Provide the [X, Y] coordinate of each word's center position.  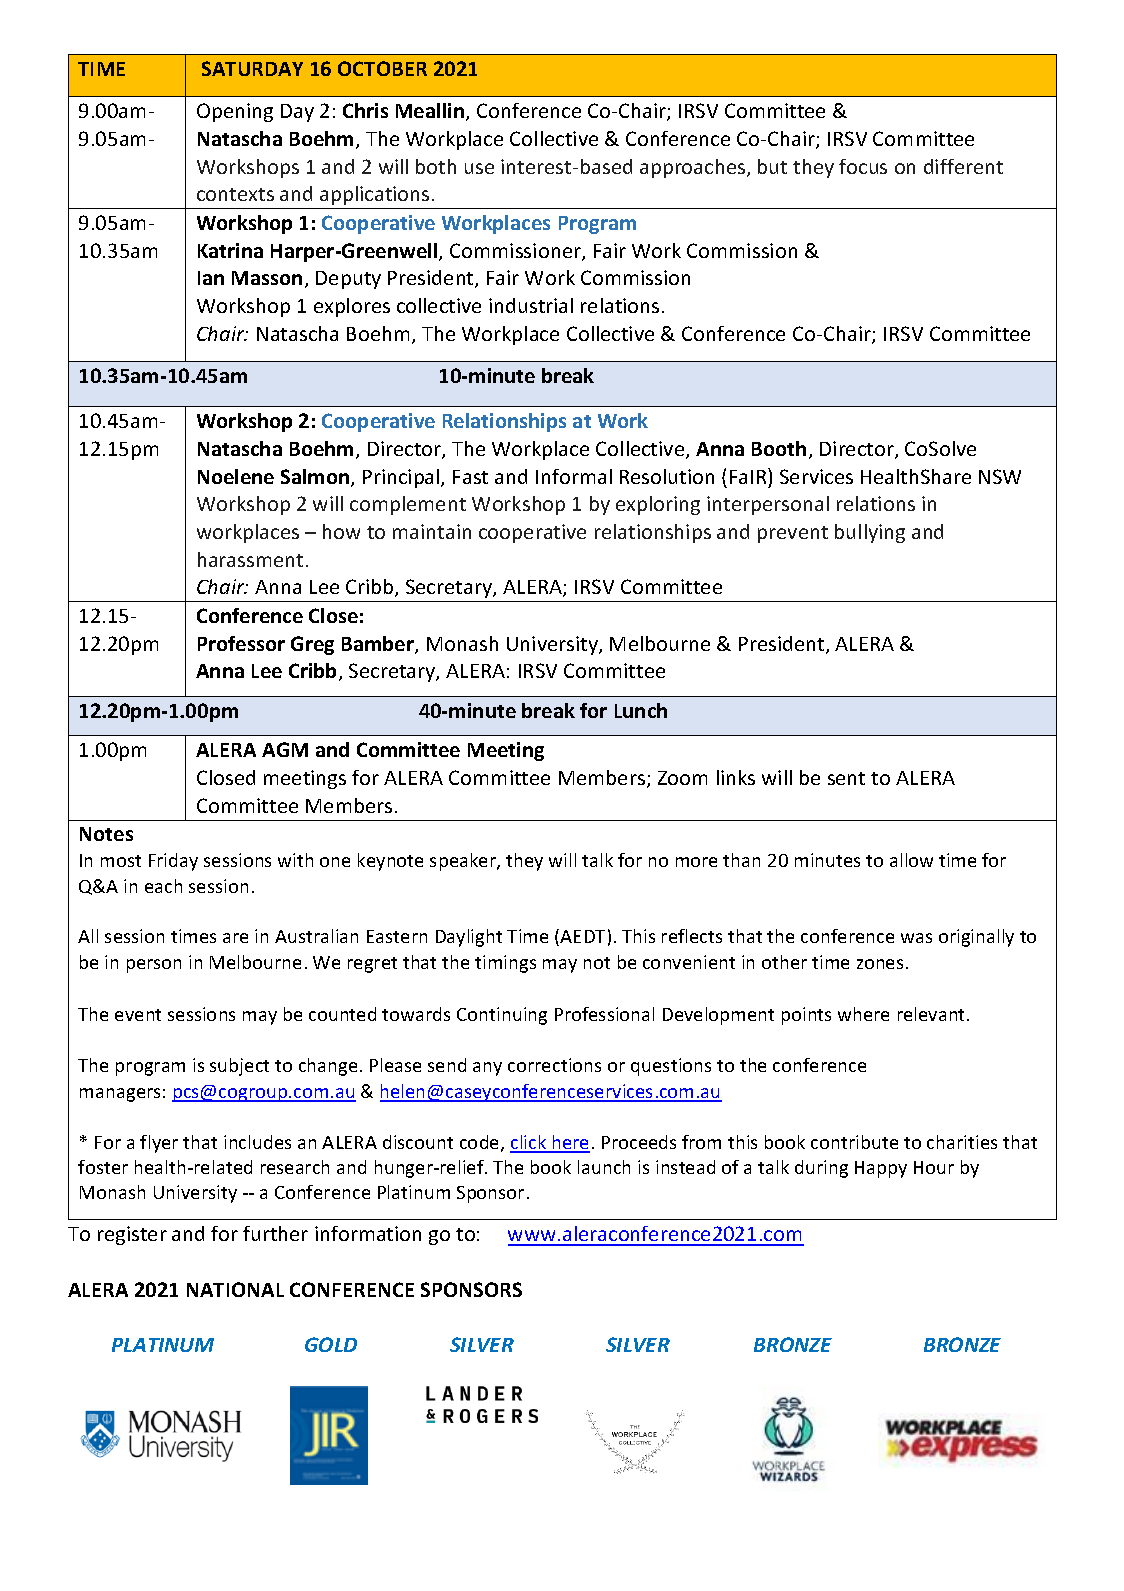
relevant [933, 1014]
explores [352, 307]
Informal [574, 476]
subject [239, 1067]
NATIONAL [235, 1289]
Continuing [502, 1016]
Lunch [641, 710]
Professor [241, 643]
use [479, 168]
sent [846, 778]
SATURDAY [252, 68]
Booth [779, 448]
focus [863, 166]
